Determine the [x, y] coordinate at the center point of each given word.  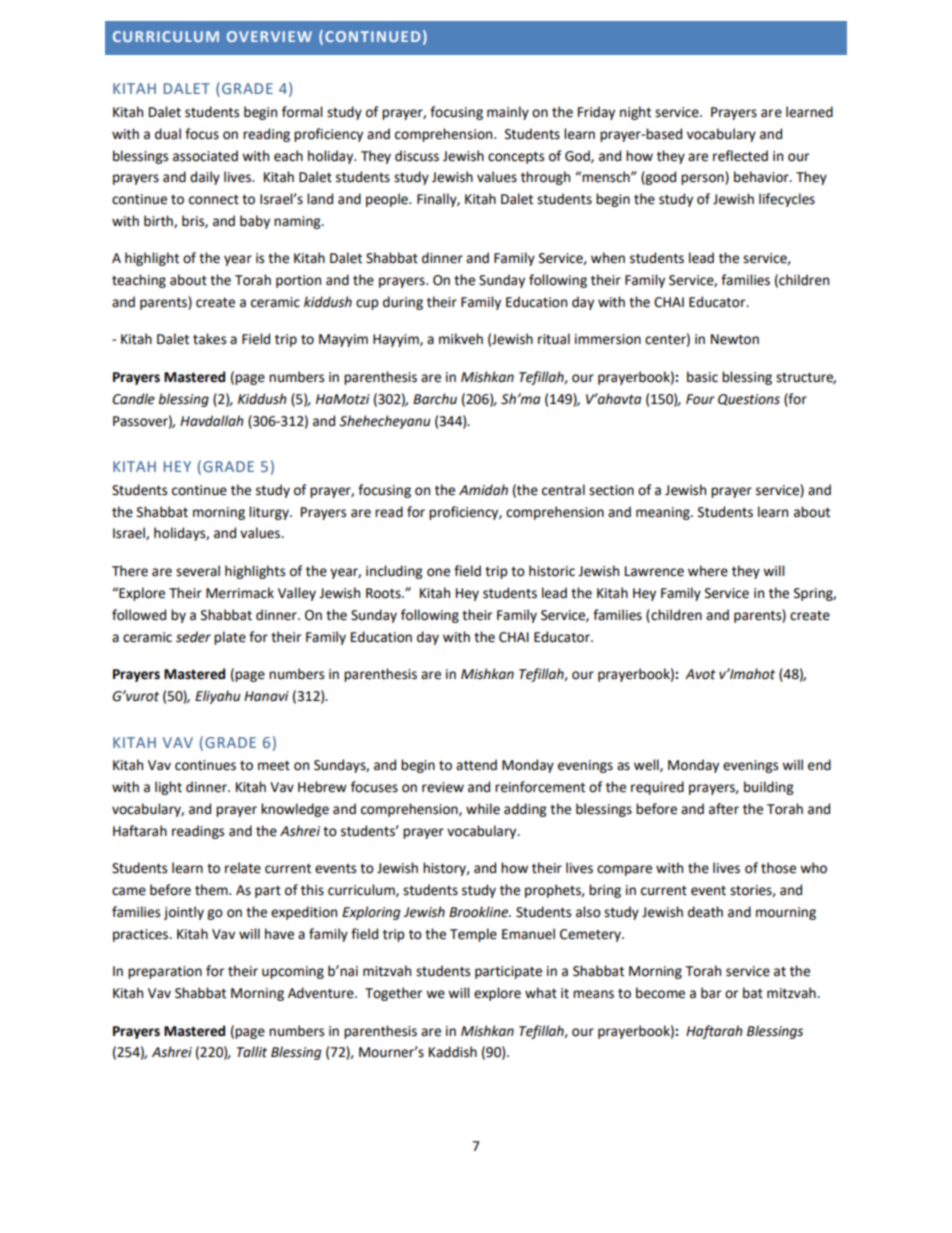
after [724, 809]
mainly [508, 113]
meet [274, 766]
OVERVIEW [269, 36]
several [198, 571]
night [635, 113]
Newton [735, 339]
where [708, 571]
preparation [165, 972]
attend [476, 765]
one [438, 572]
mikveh [461, 339]
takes [209, 339]
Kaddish [453, 1052]
